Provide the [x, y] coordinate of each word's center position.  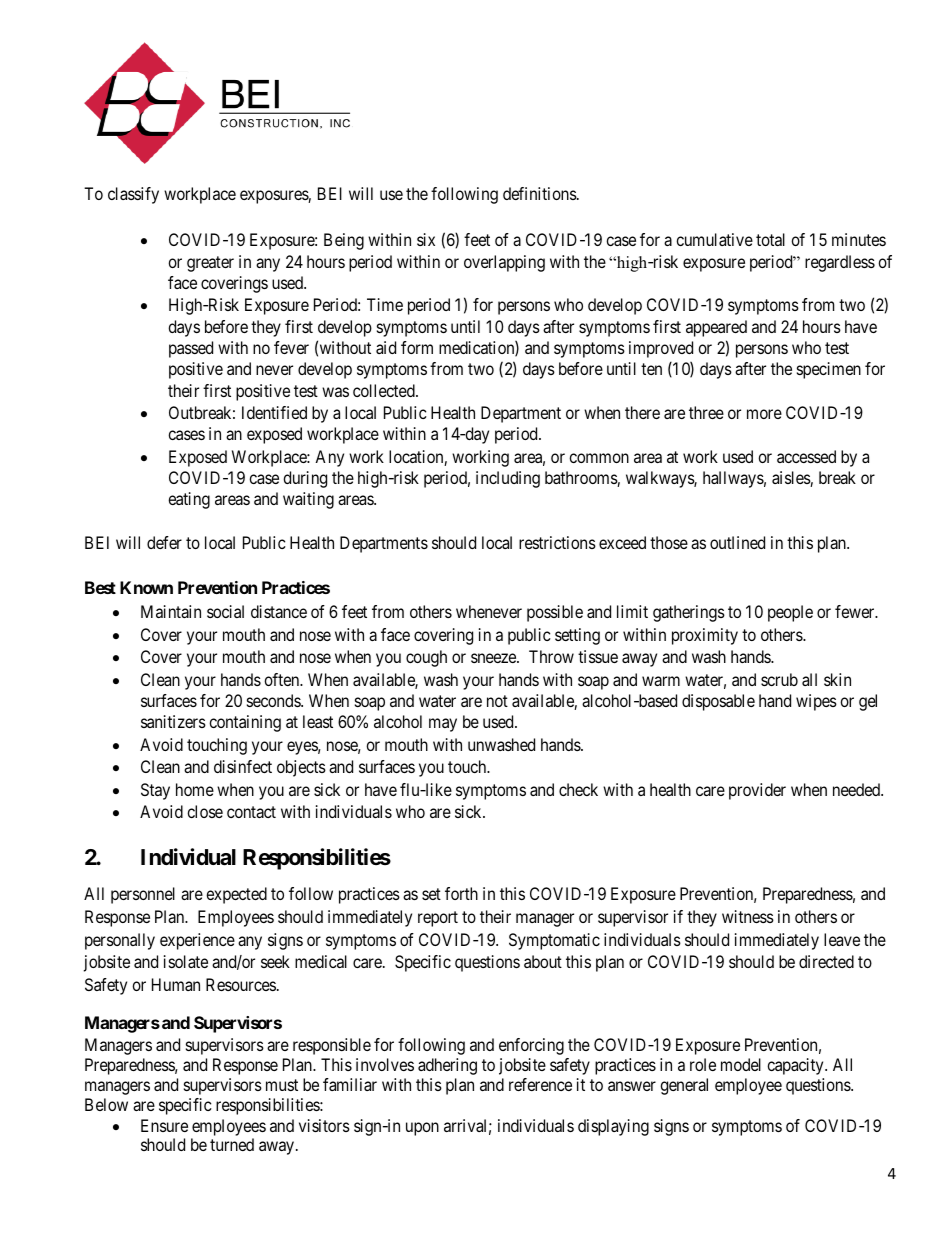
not [497, 701]
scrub [779, 679]
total [770, 239]
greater [210, 264]
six [426, 239]
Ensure [164, 1125]
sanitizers [173, 721]
